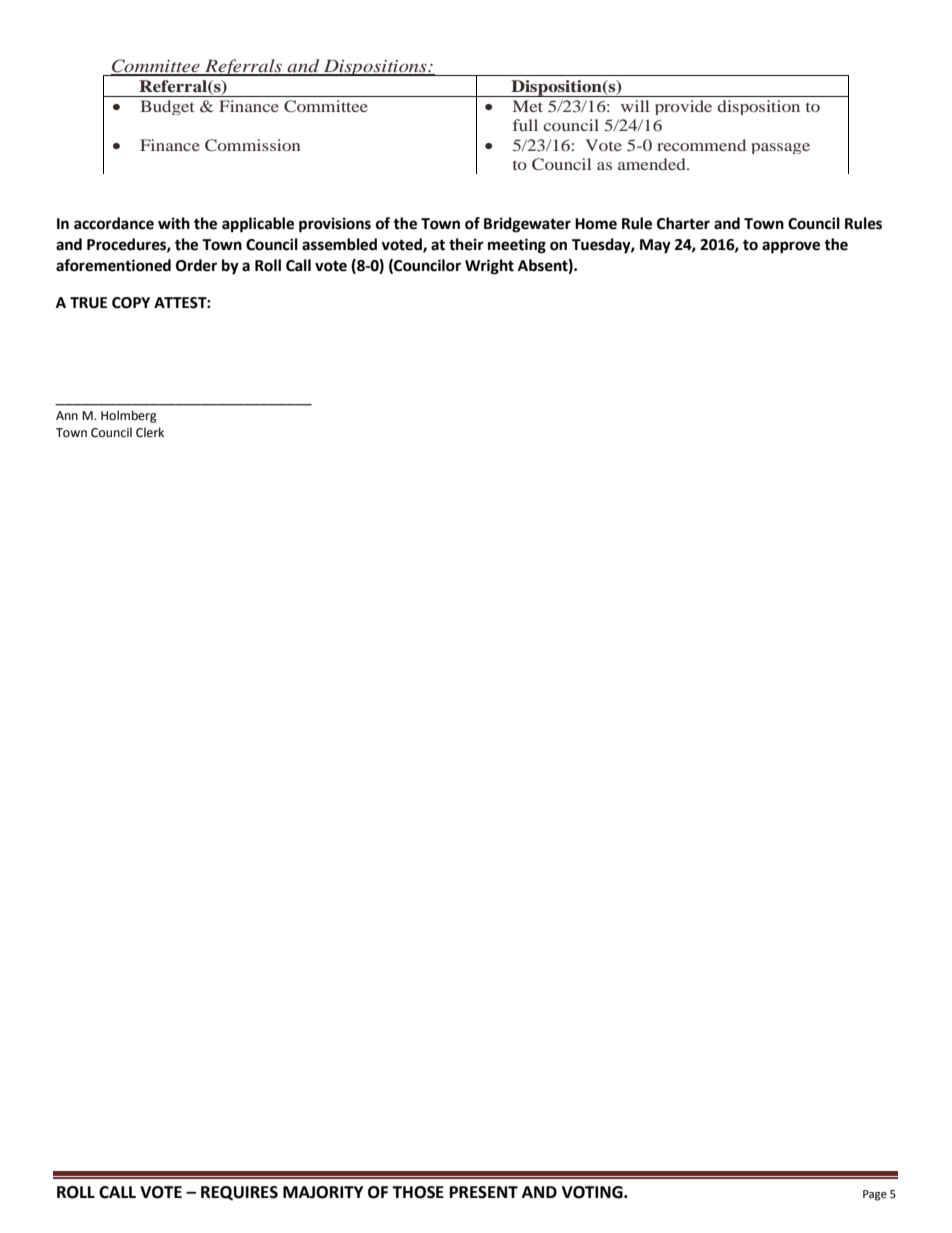 The image size is (952, 1233). I want to click on approve, so click(791, 247).
